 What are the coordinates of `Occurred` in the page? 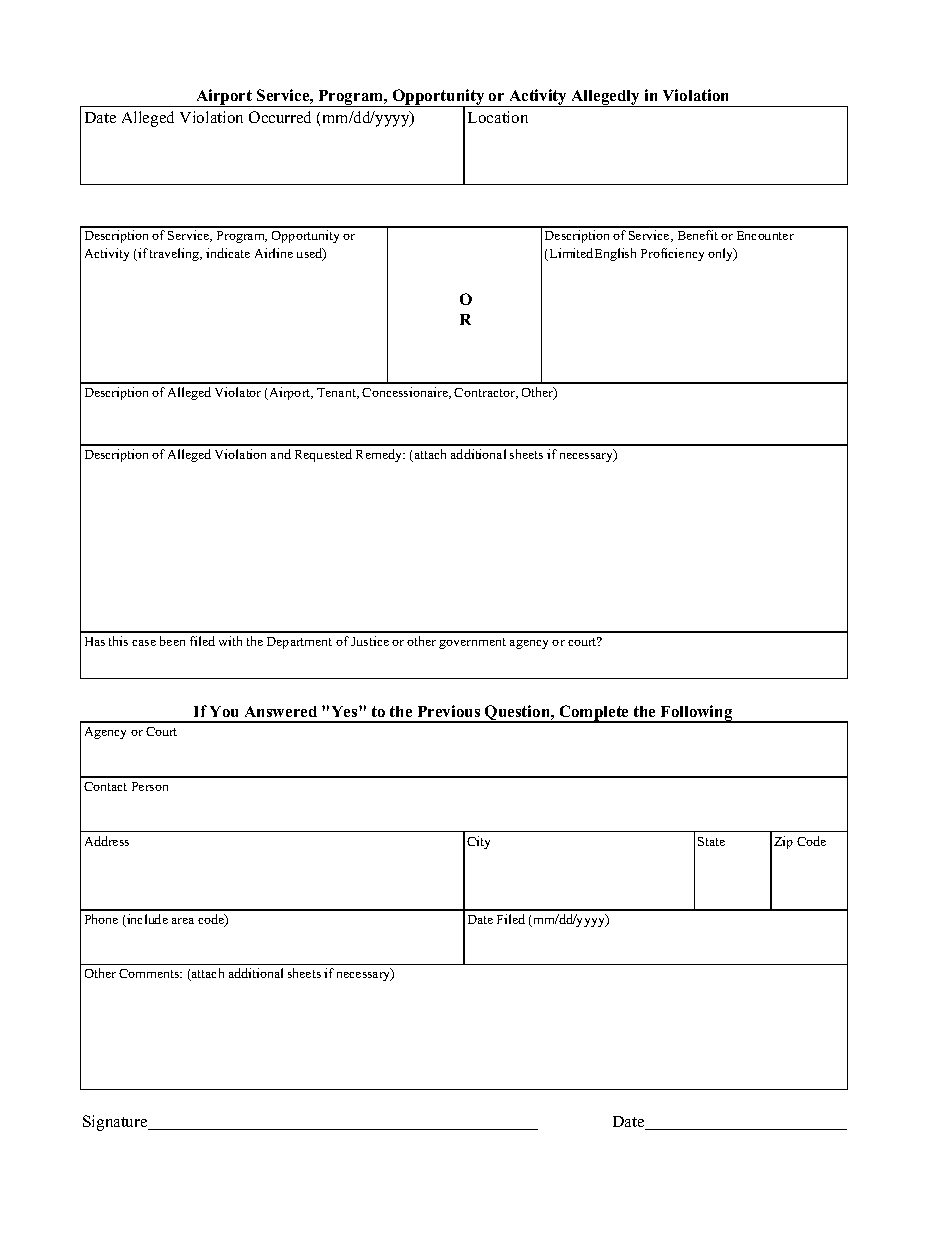 It's located at (280, 117).
